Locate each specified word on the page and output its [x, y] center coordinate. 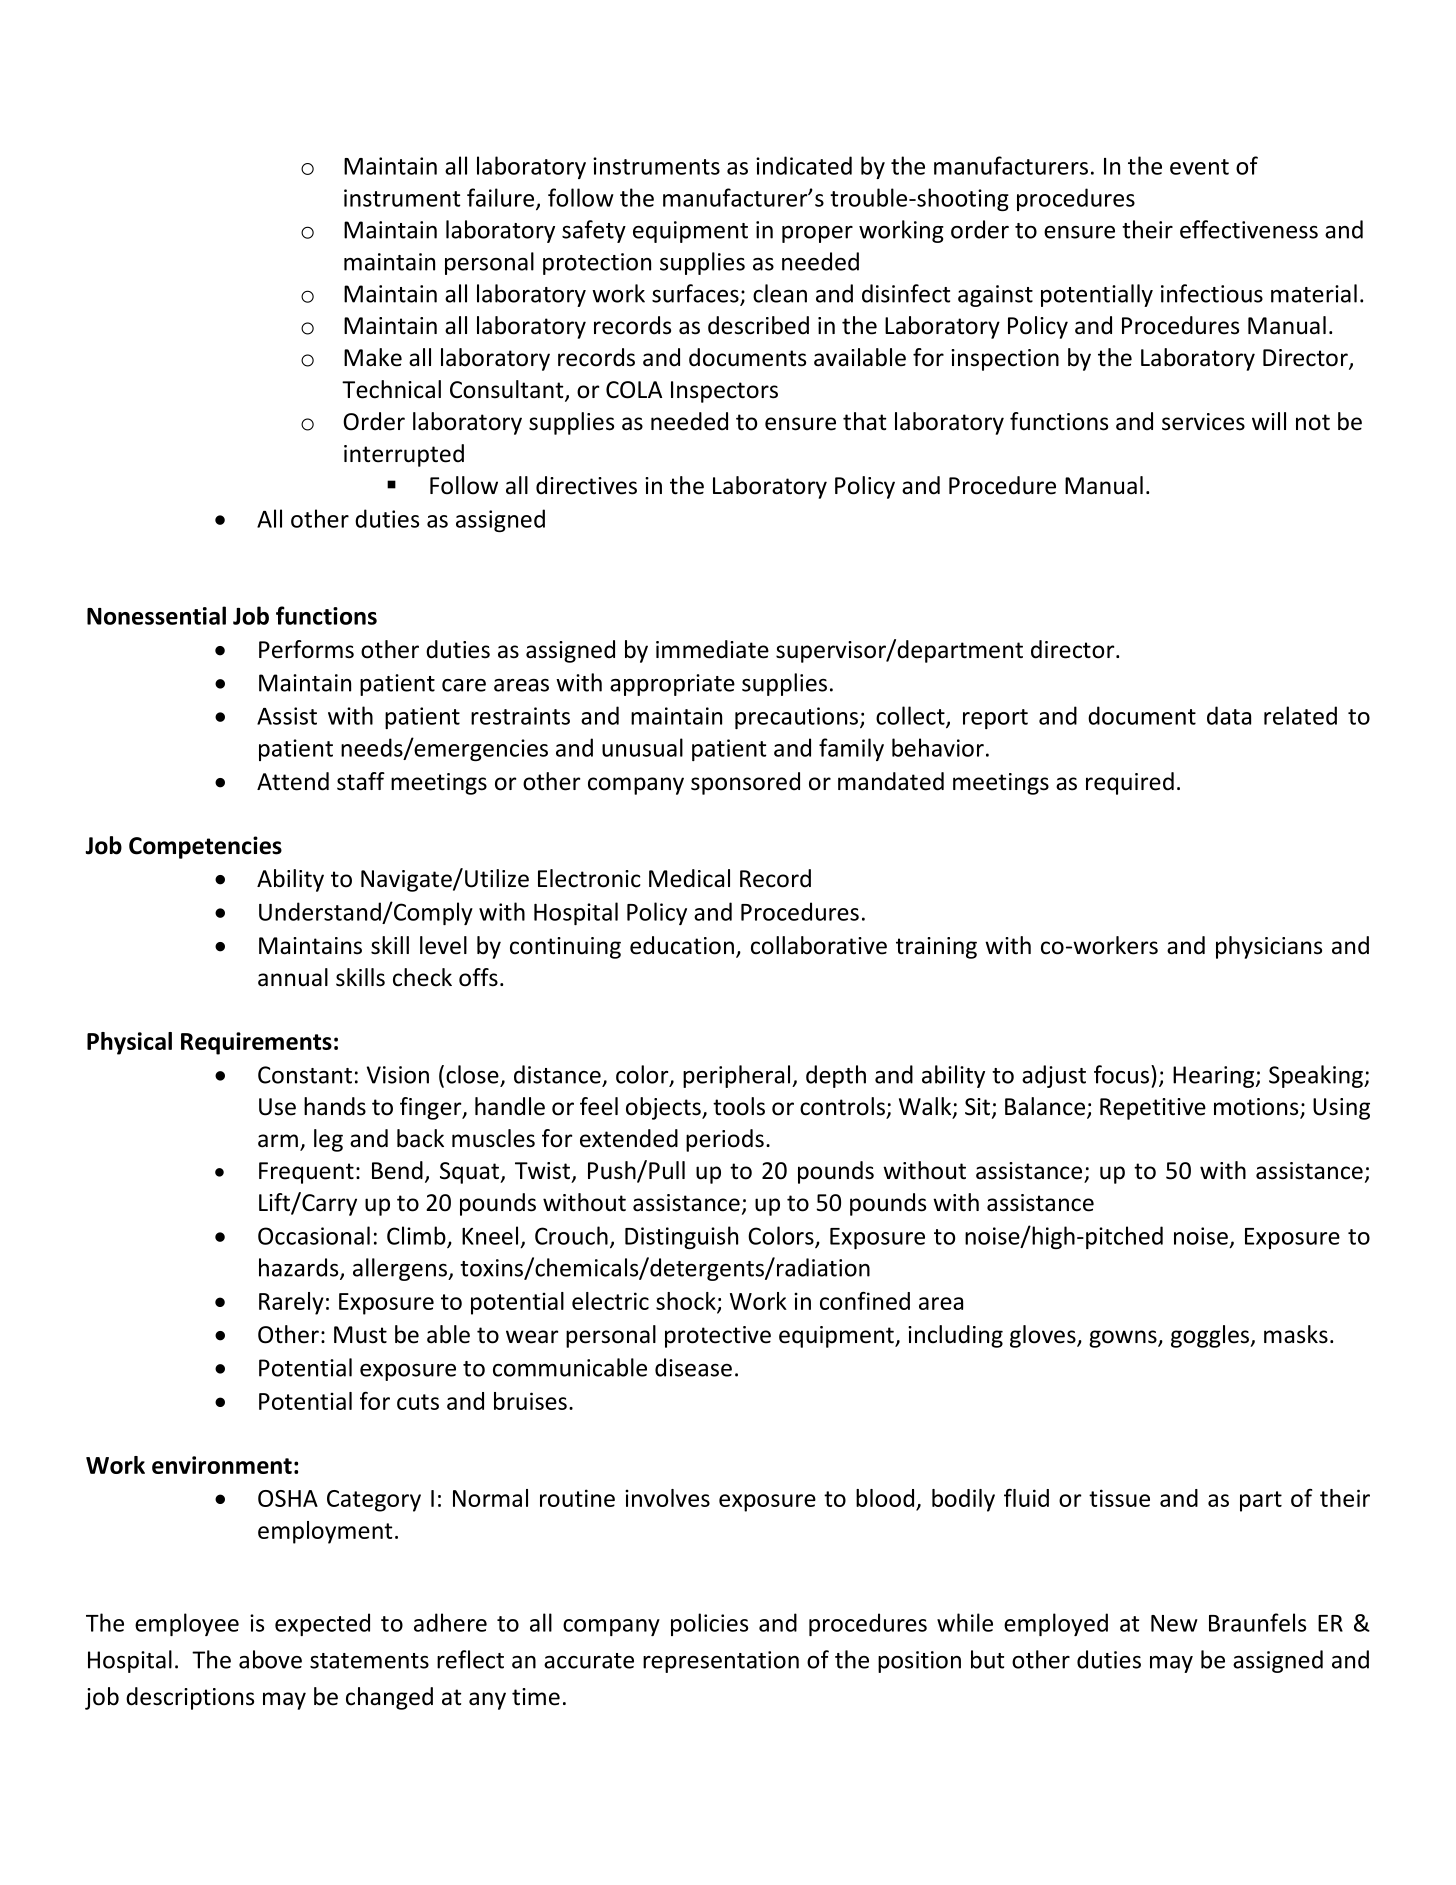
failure [500, 197]
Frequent [306, 1173]
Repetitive [1153, 1109]
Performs [306, 649]
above [270, 1659]
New [1174, 1623]
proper [817, 234]
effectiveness [1249, 229]
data [1229, 715]
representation [721, 1662]
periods [725, 1140]
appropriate [672, 685]
